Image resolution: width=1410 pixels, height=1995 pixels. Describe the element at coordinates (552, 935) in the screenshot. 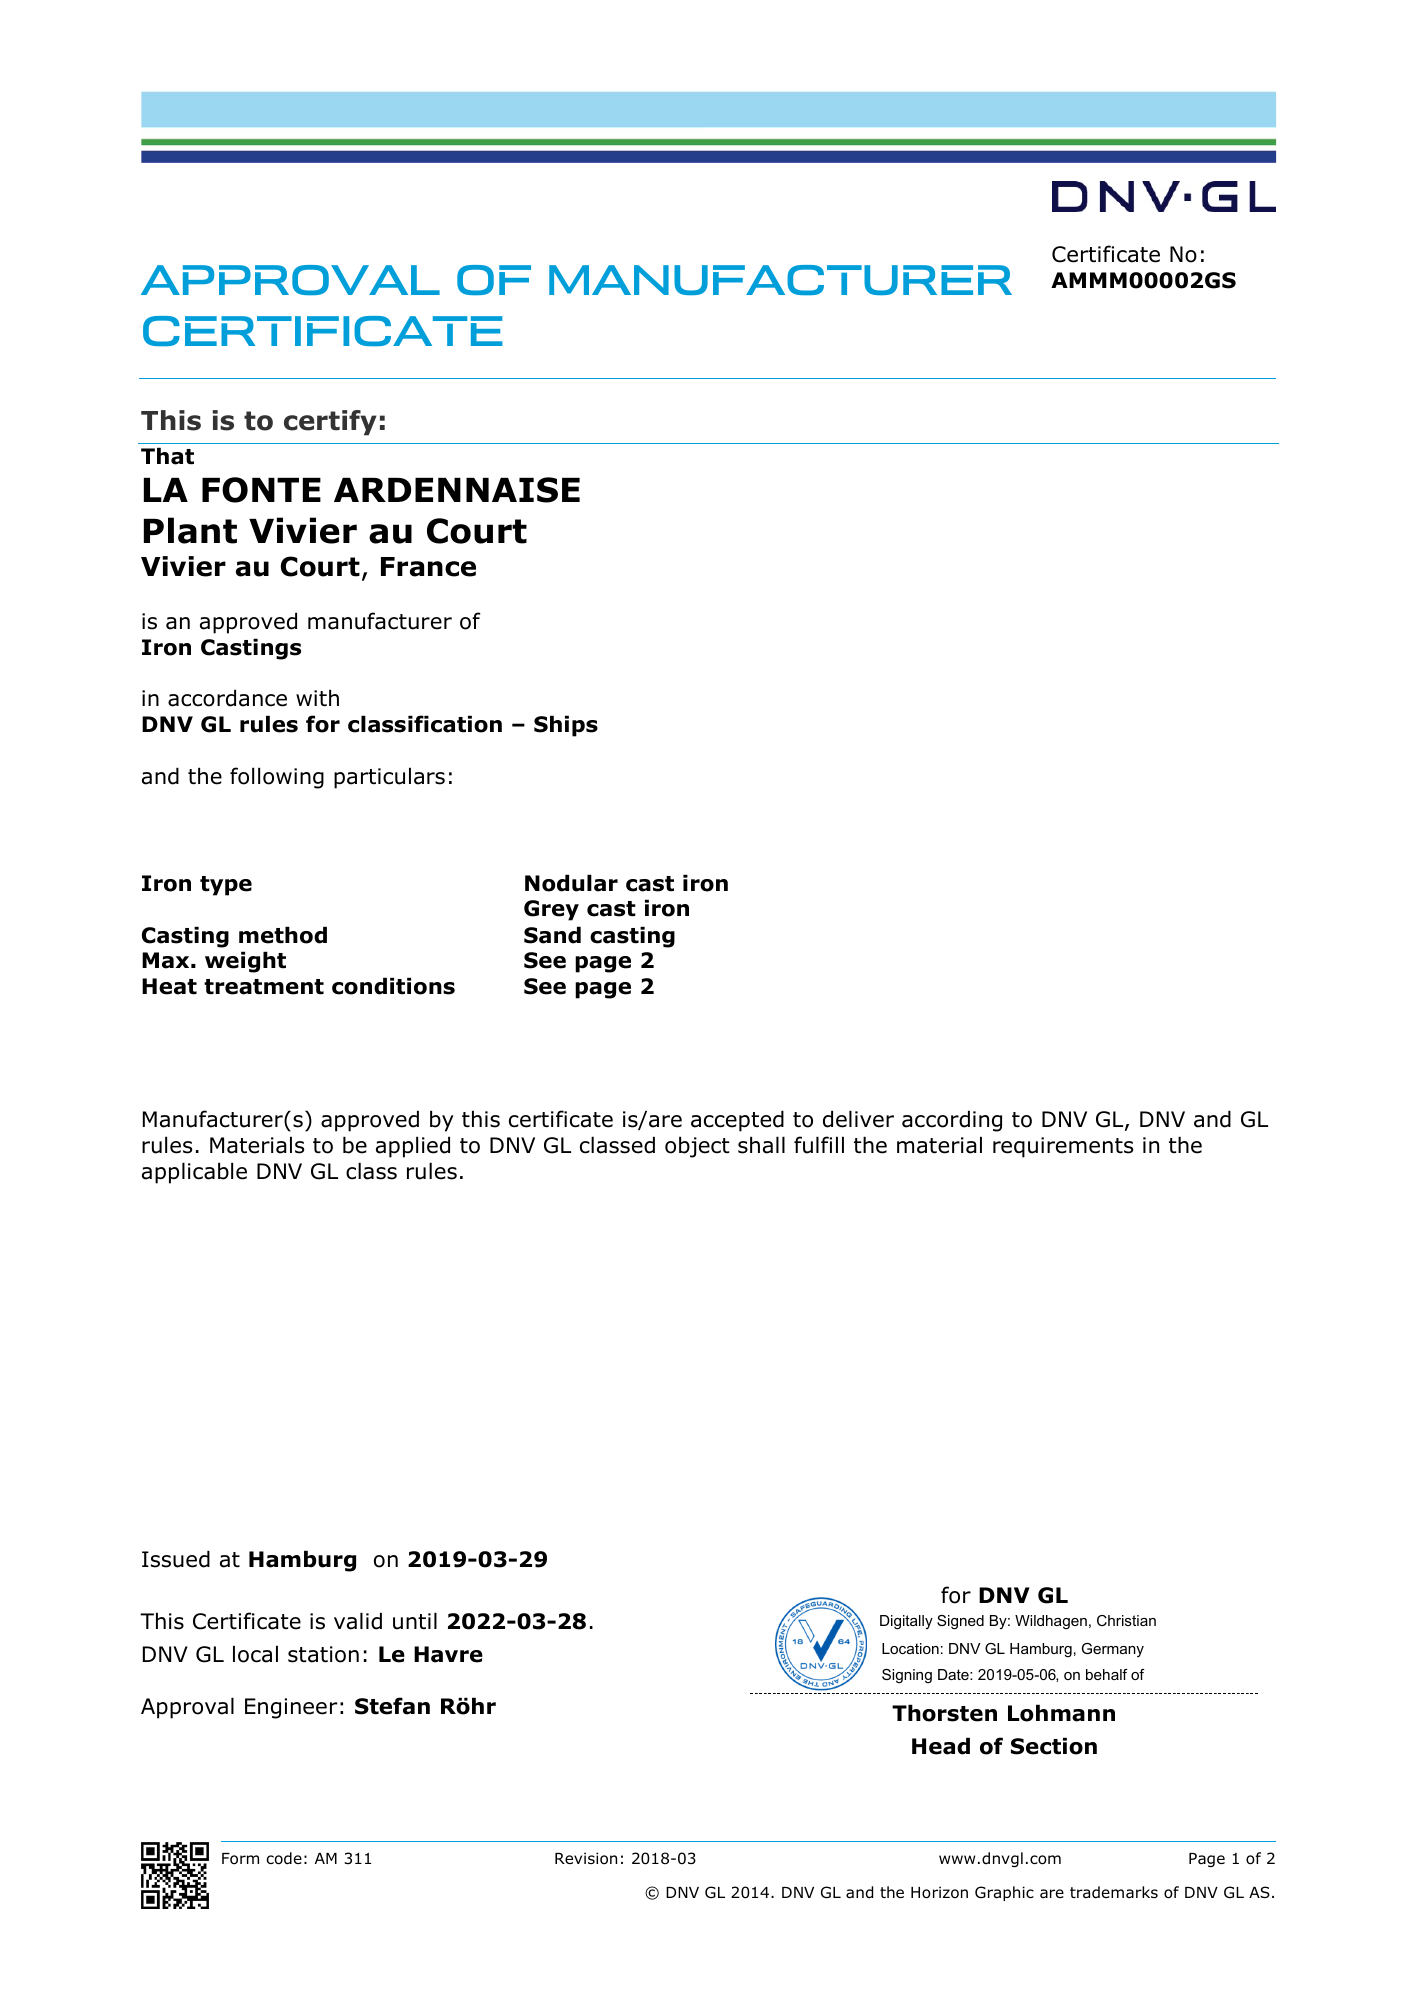

I see `Sand` at that location.
